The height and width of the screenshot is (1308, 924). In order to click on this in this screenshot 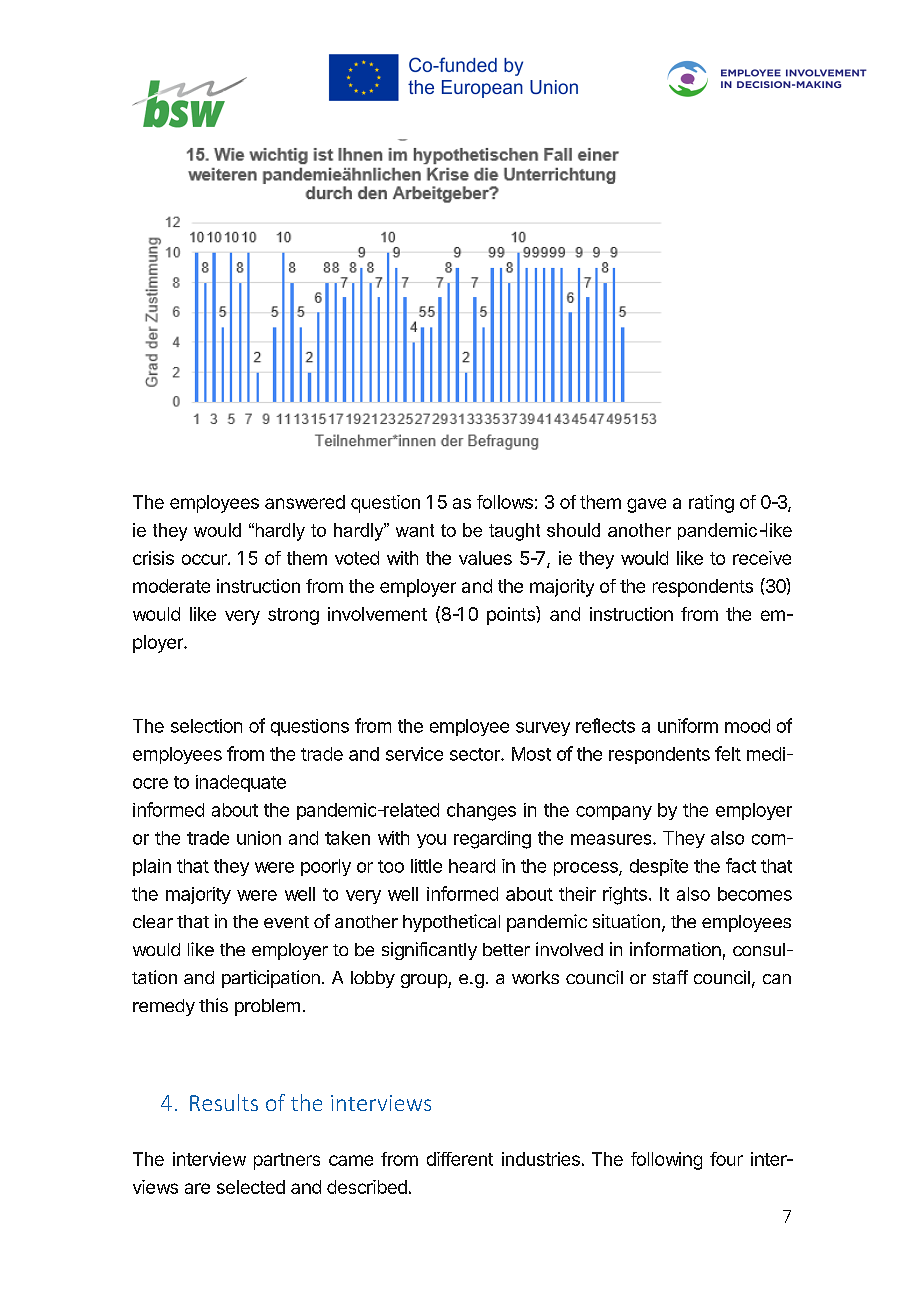, I will do `click(213, 1005)`.
